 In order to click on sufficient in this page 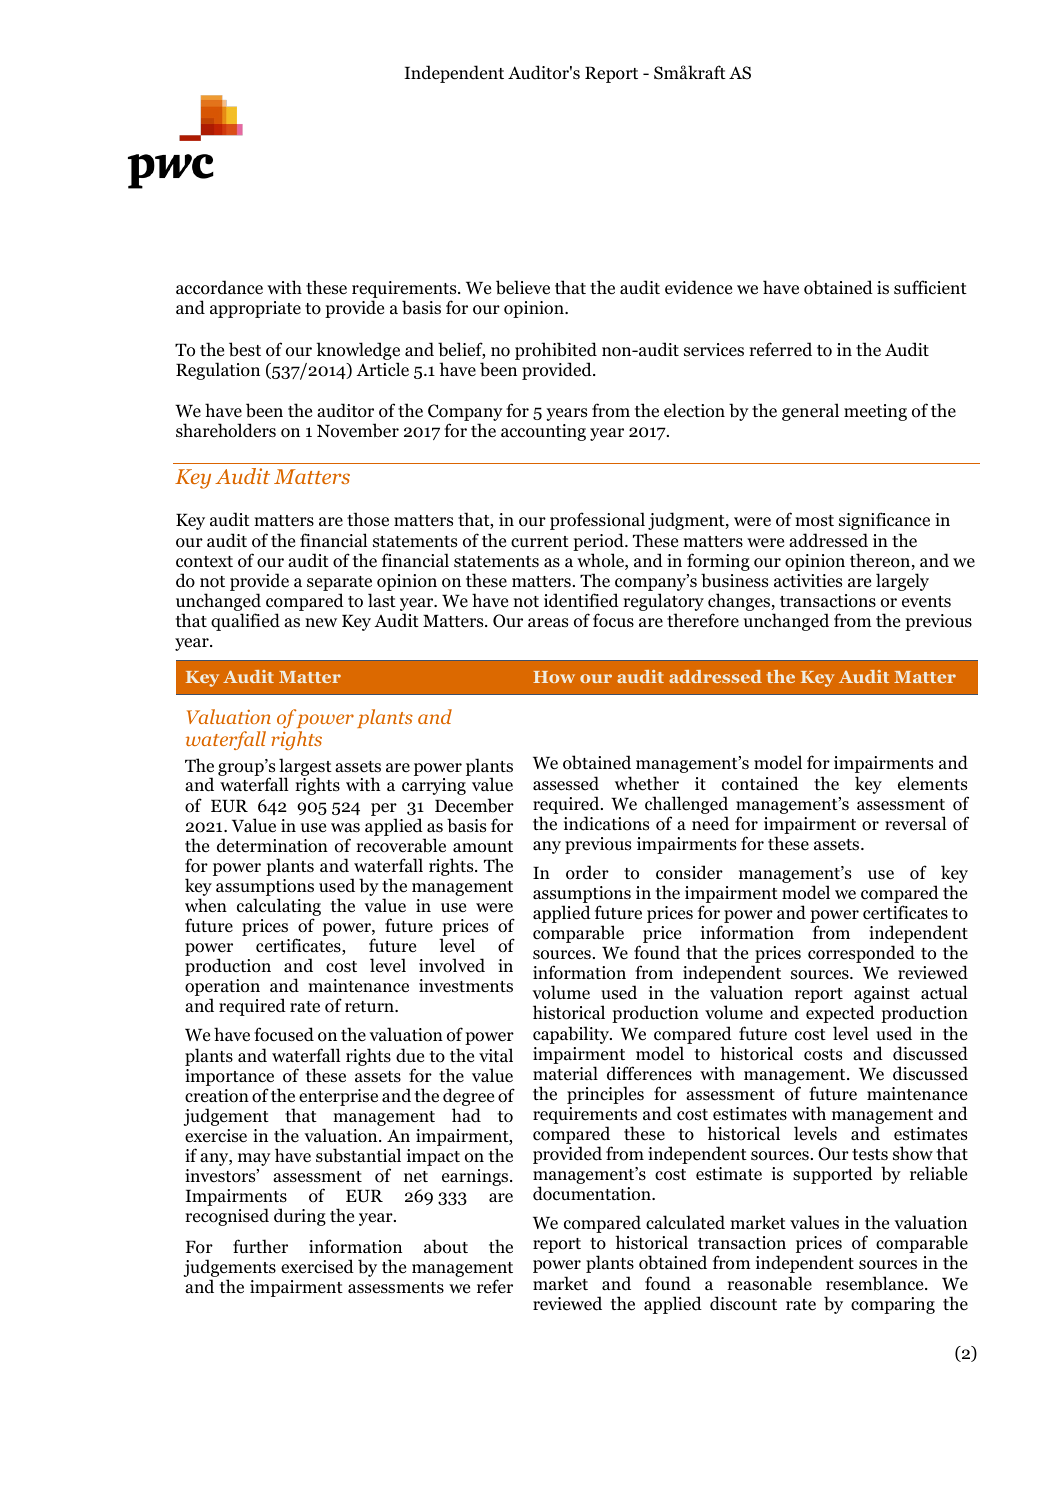, I will do `click(930, 287)`.
